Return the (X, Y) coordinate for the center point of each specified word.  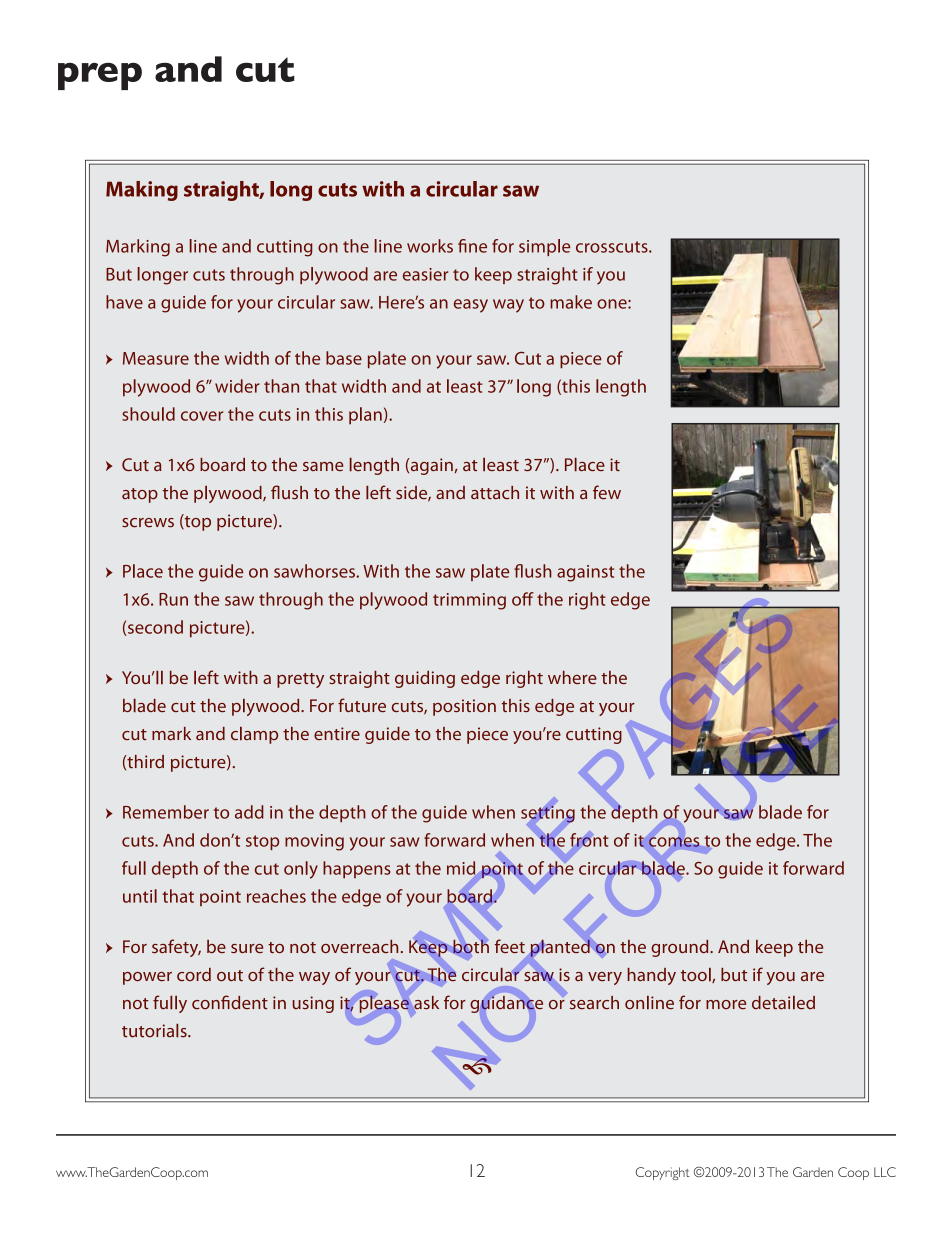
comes (674, 842)
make (571, 302)
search (594, 1003)
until (140, 896)
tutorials (155, 1031)
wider (237, 386)
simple (544, 247)
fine (472, 246)
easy (471, 306)
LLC (885, 1172)
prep (100, 76)
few (607, 492)
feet (510, 946)
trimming (469, 601)
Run (173, 599)
